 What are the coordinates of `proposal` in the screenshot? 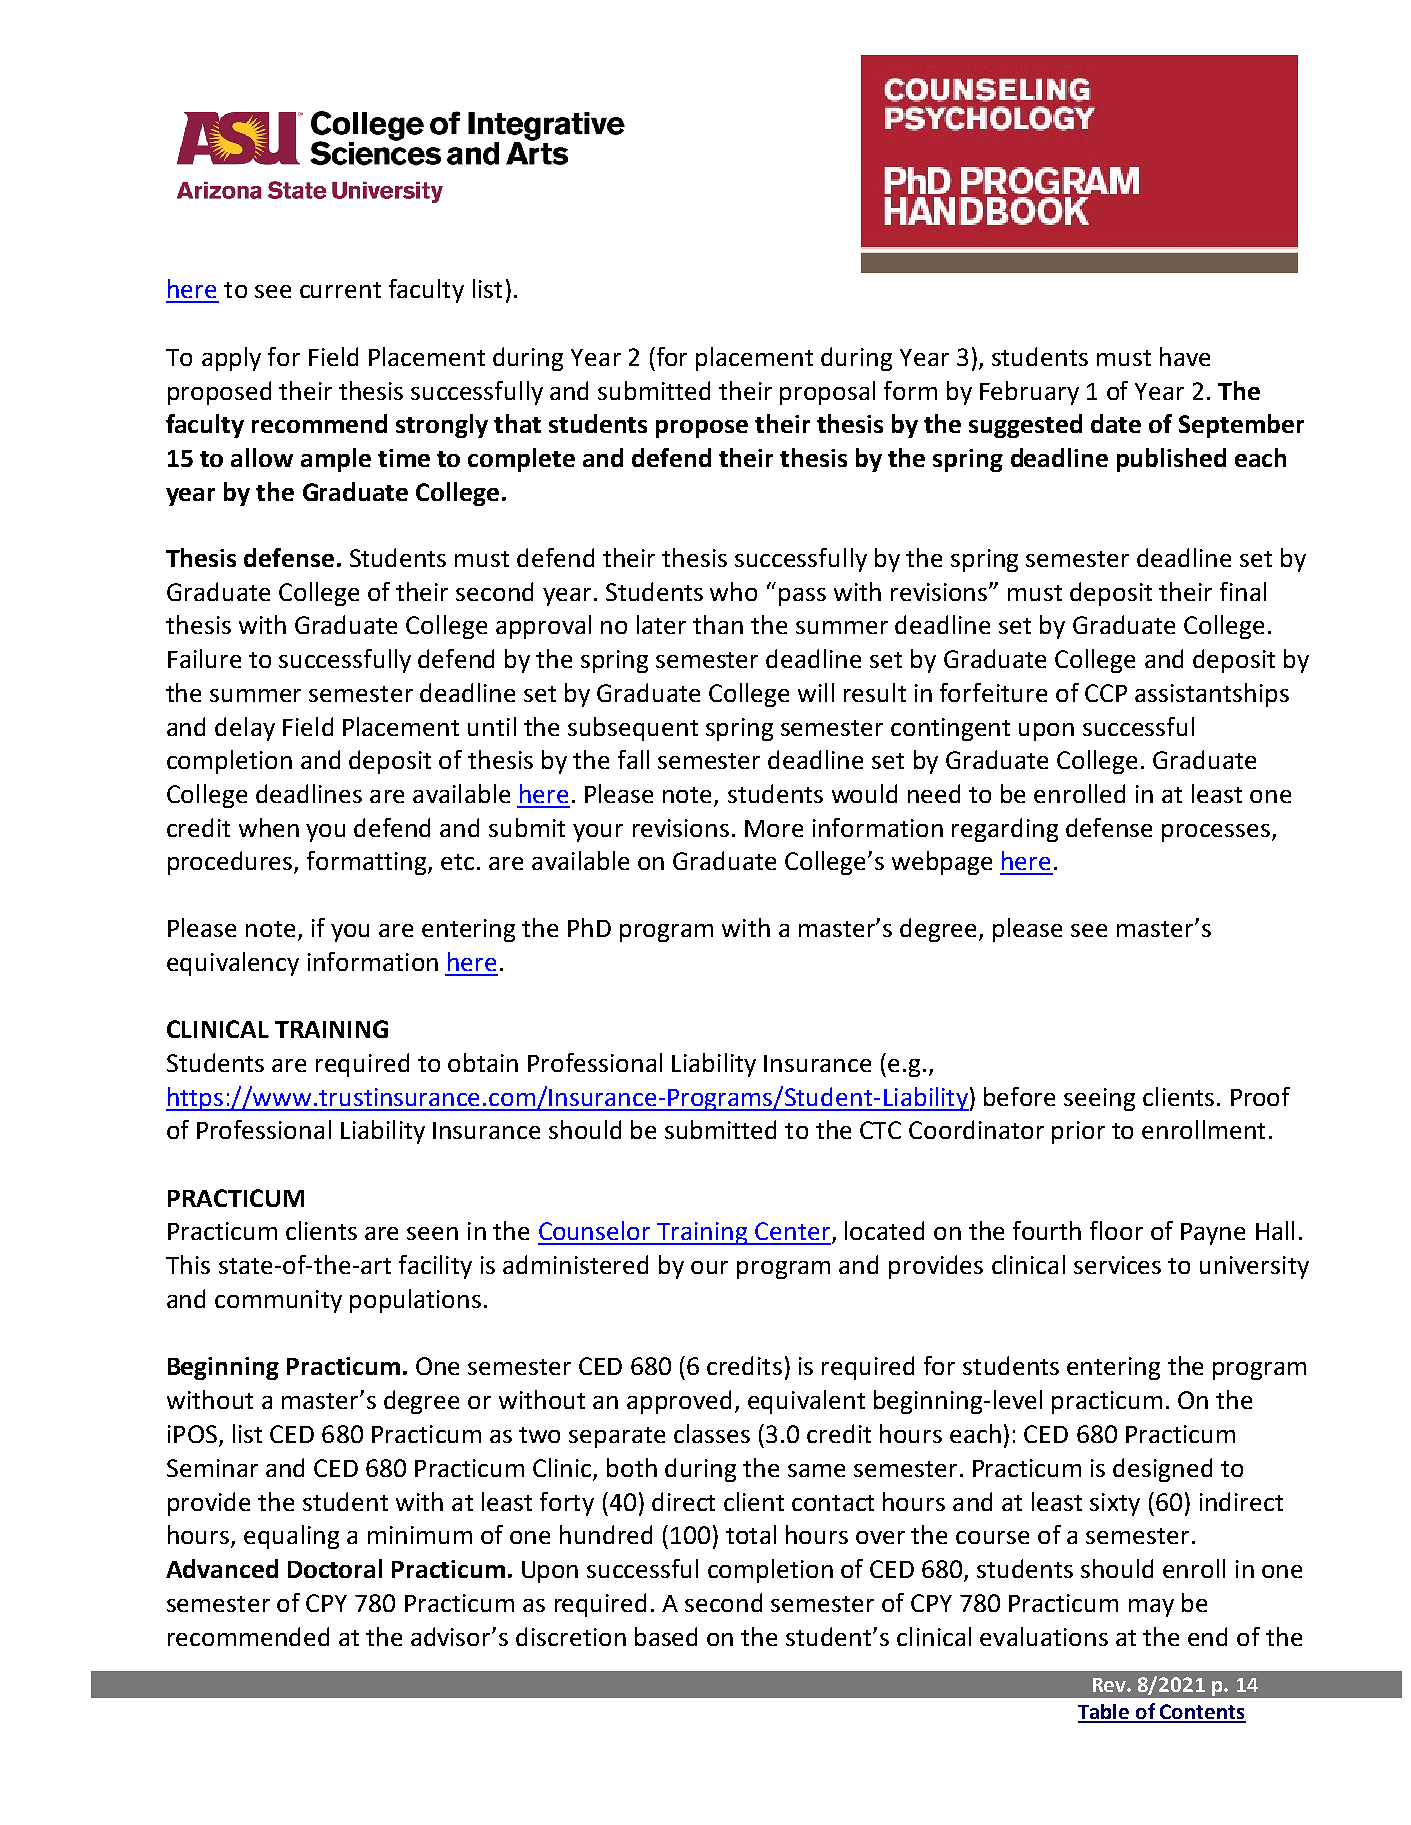 It's located at (827, 393).
